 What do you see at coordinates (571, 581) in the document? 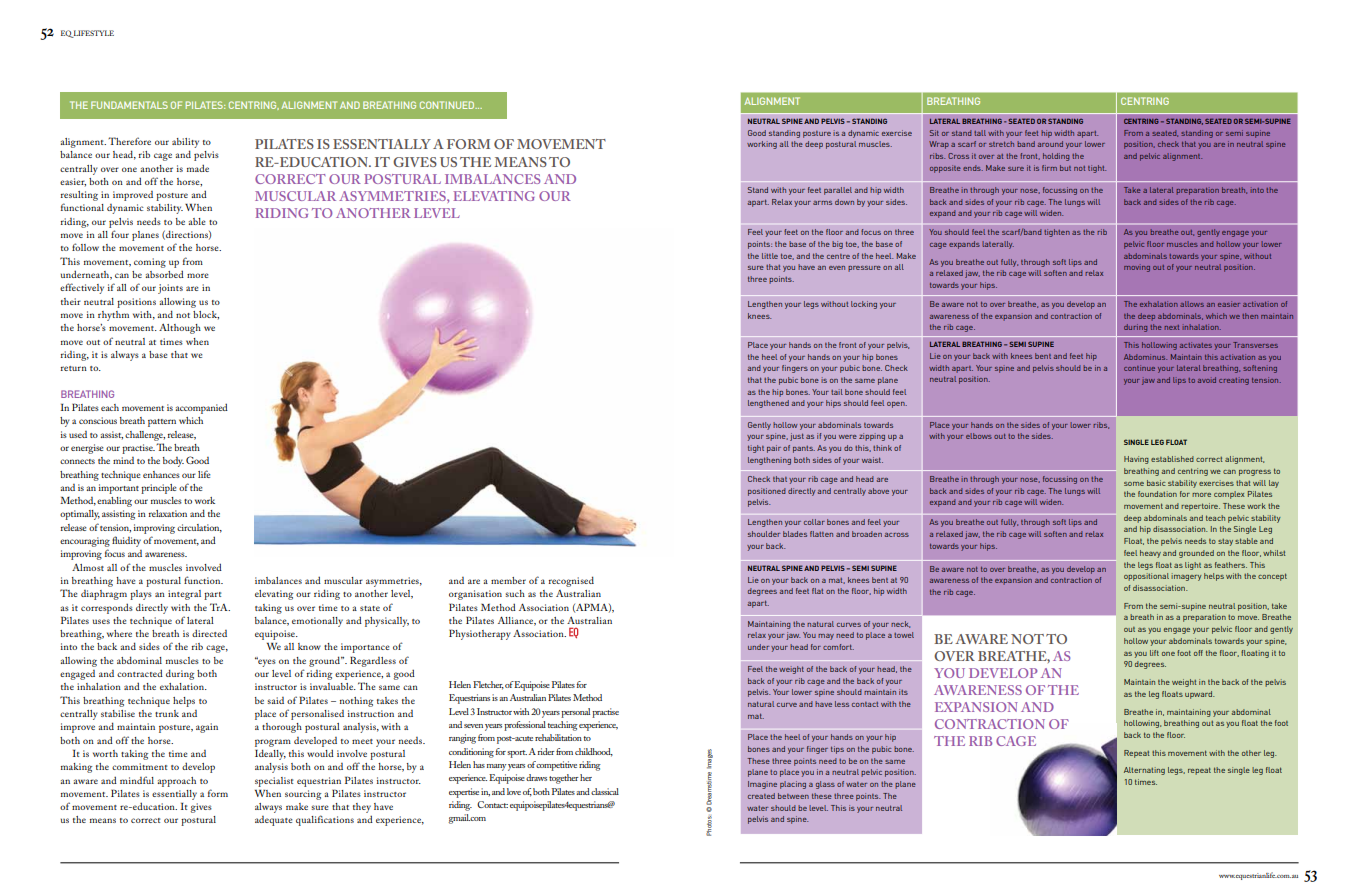
I see `recognised` at bounding box center [571, 581].
